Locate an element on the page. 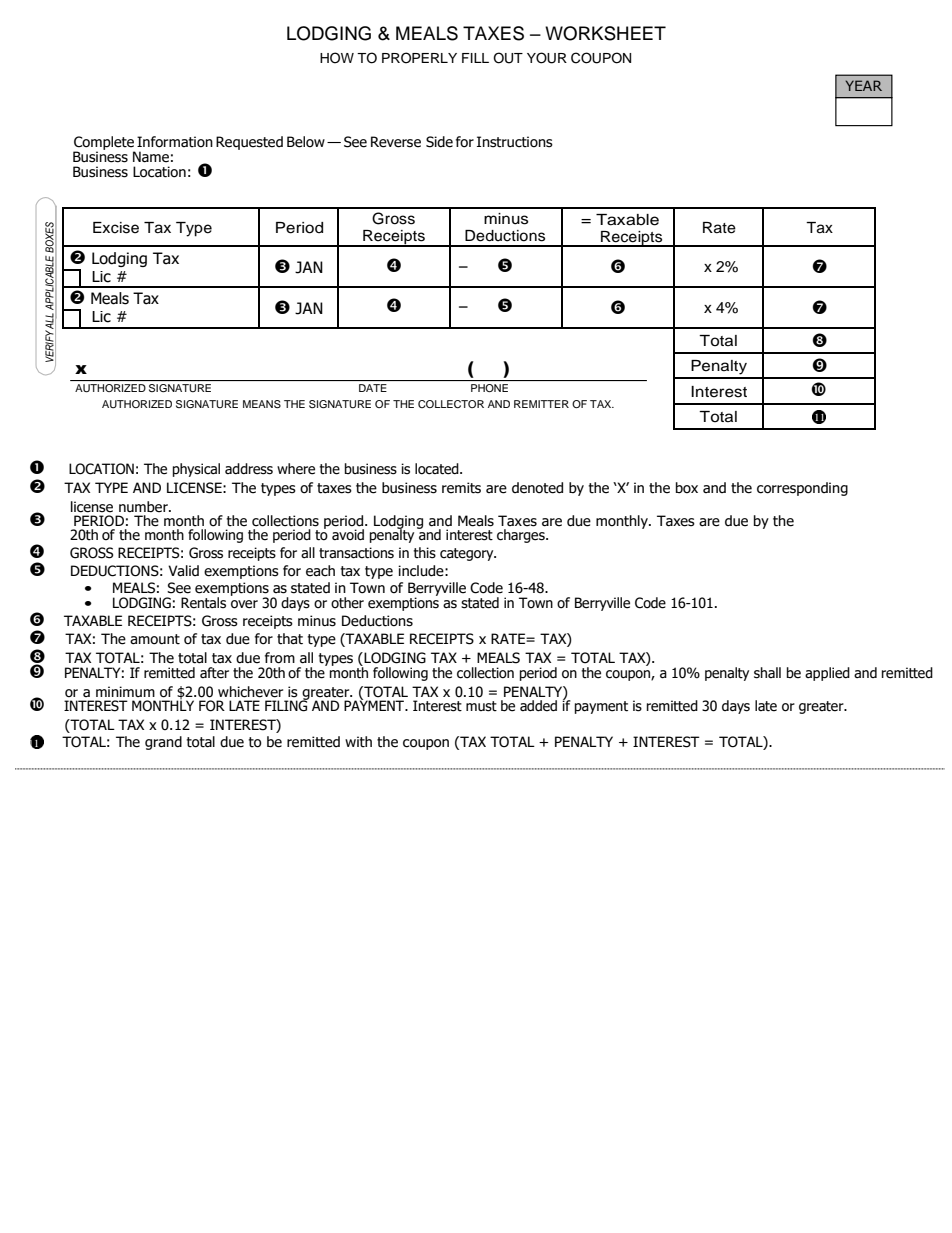 Image resolution: width=952 pixels, height=1233 pixels. shall is located at coordinates (767, 673).
